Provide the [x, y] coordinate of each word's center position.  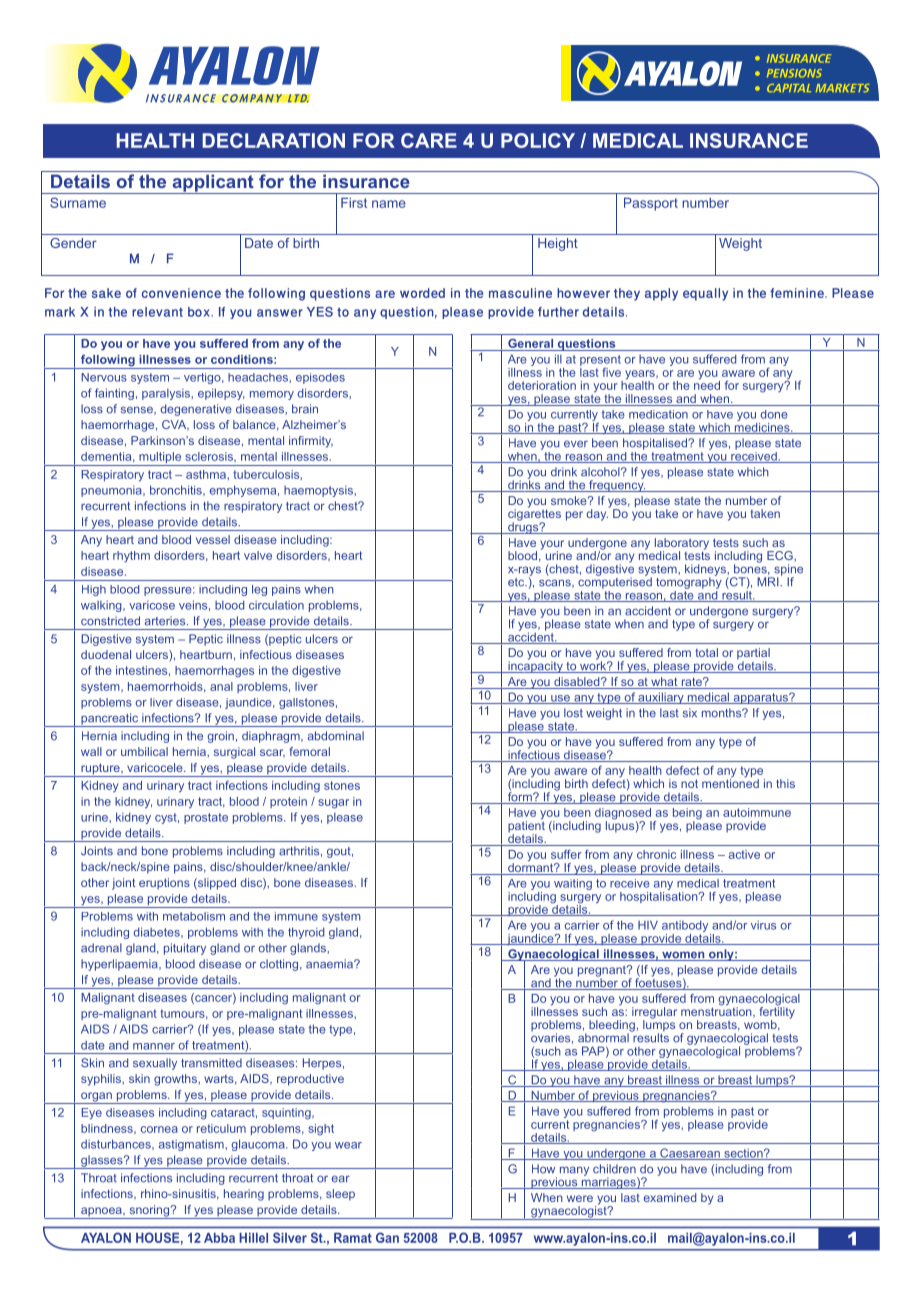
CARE [429, 140]
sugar [333, 804]
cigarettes [534, 515]
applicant [213, 184]
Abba [219, 1238]
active [744, 854]
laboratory [682, 545]
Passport [651, 204]
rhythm [131, 556]
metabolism [194, 916]
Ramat [353, 1238]
